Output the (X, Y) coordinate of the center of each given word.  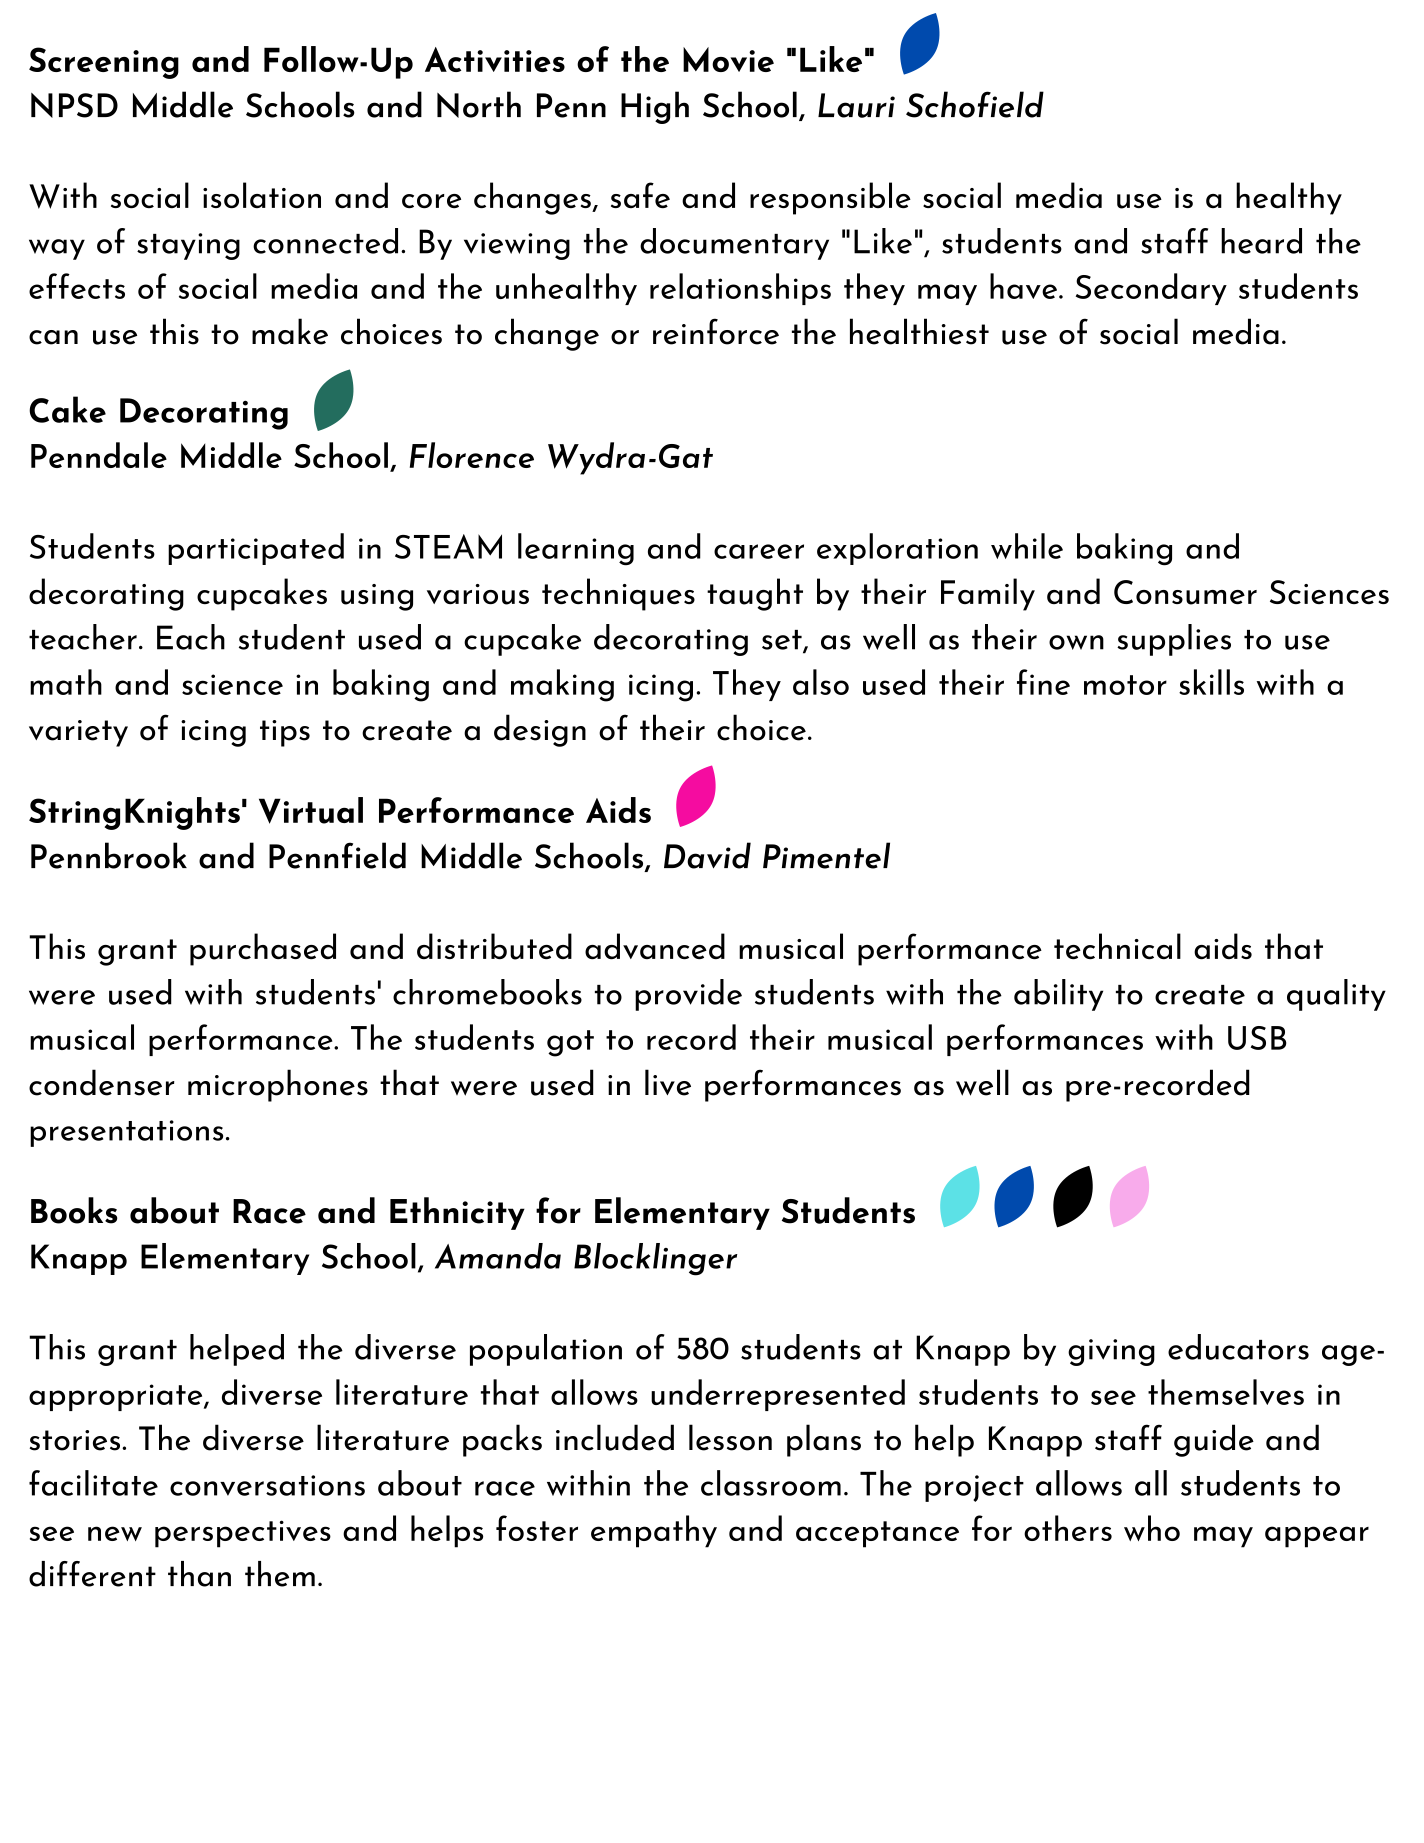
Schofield (975, 104)
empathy (654, 1531)
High (655, 107)
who (1152, 1528)
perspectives (243, 1534)
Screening (104, 63)
